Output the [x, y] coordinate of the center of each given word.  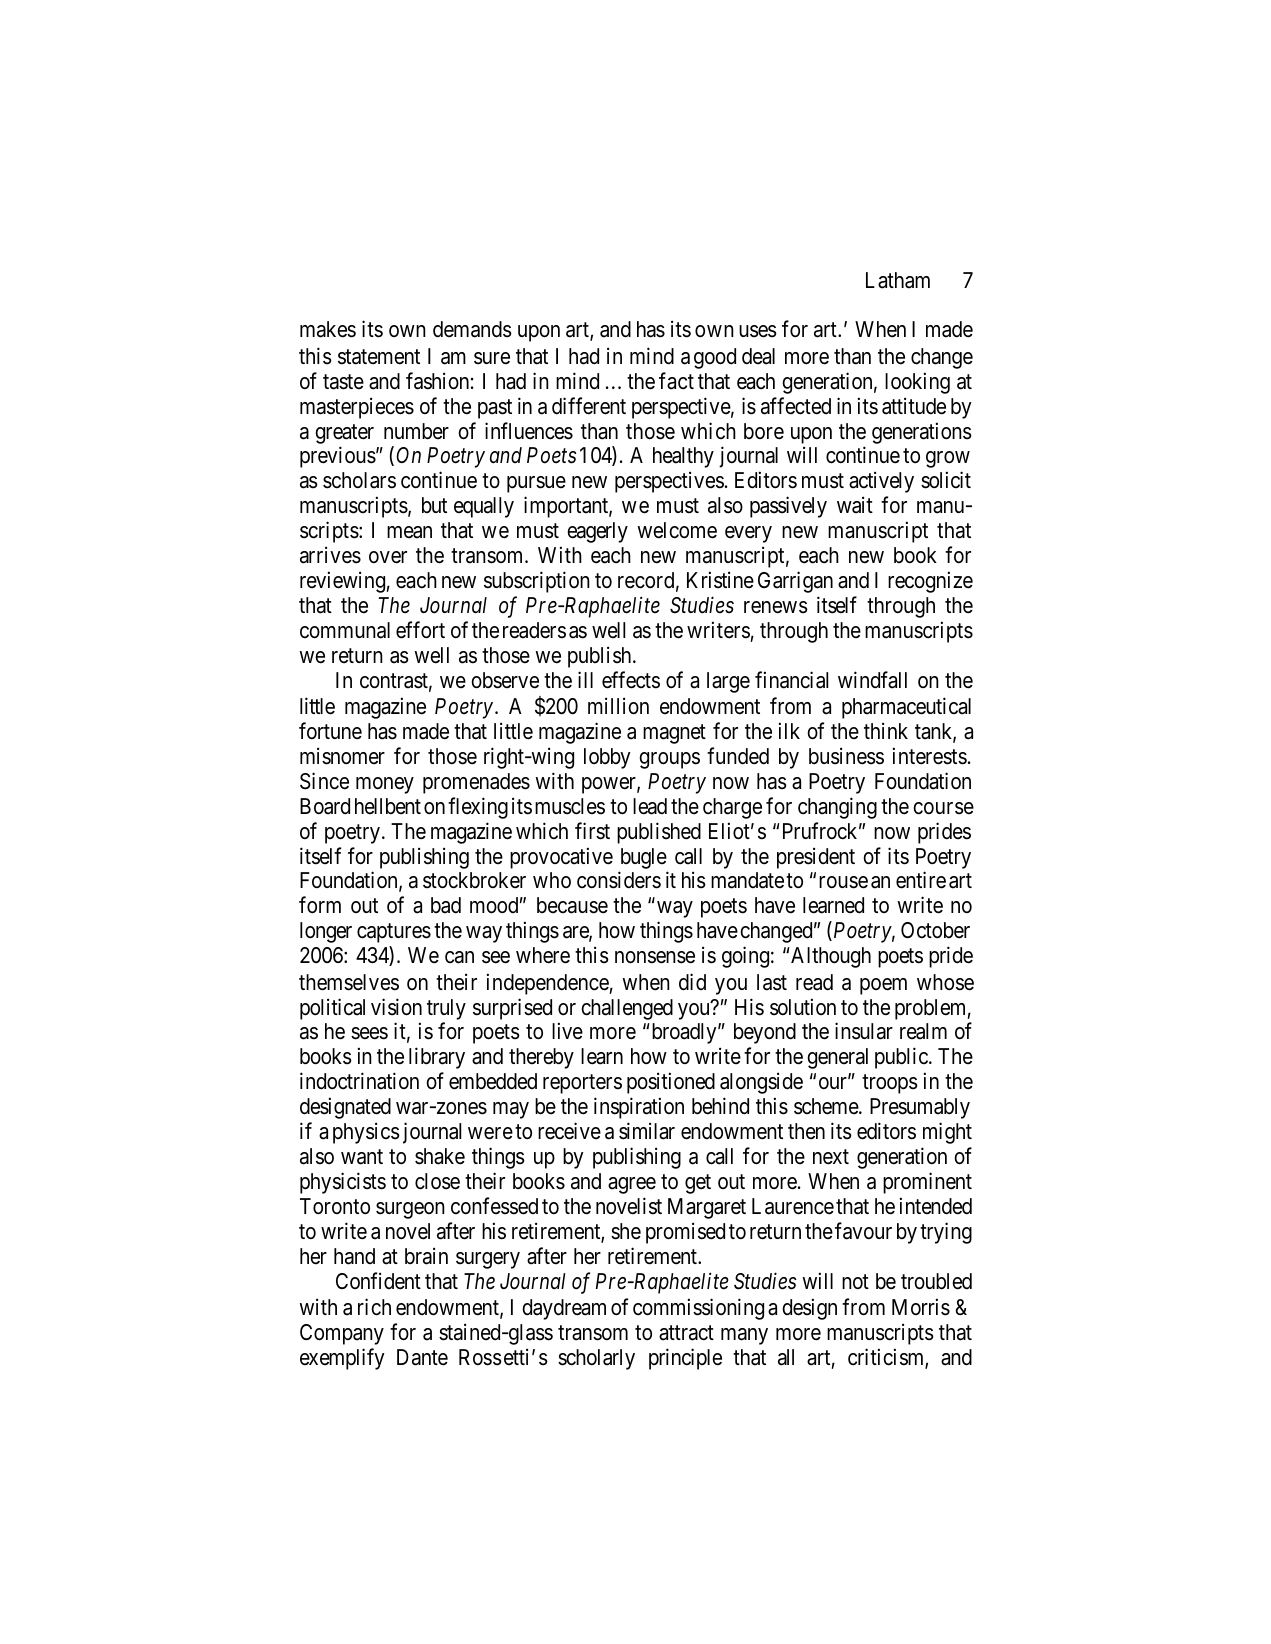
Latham [898, 280]
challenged [627, 1009]
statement [379, 357]
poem [883, 986]
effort [420, 630]
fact [676, 381]
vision [396, 1007]
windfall [872, 680]
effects [631, 680]
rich [374, 1307]
